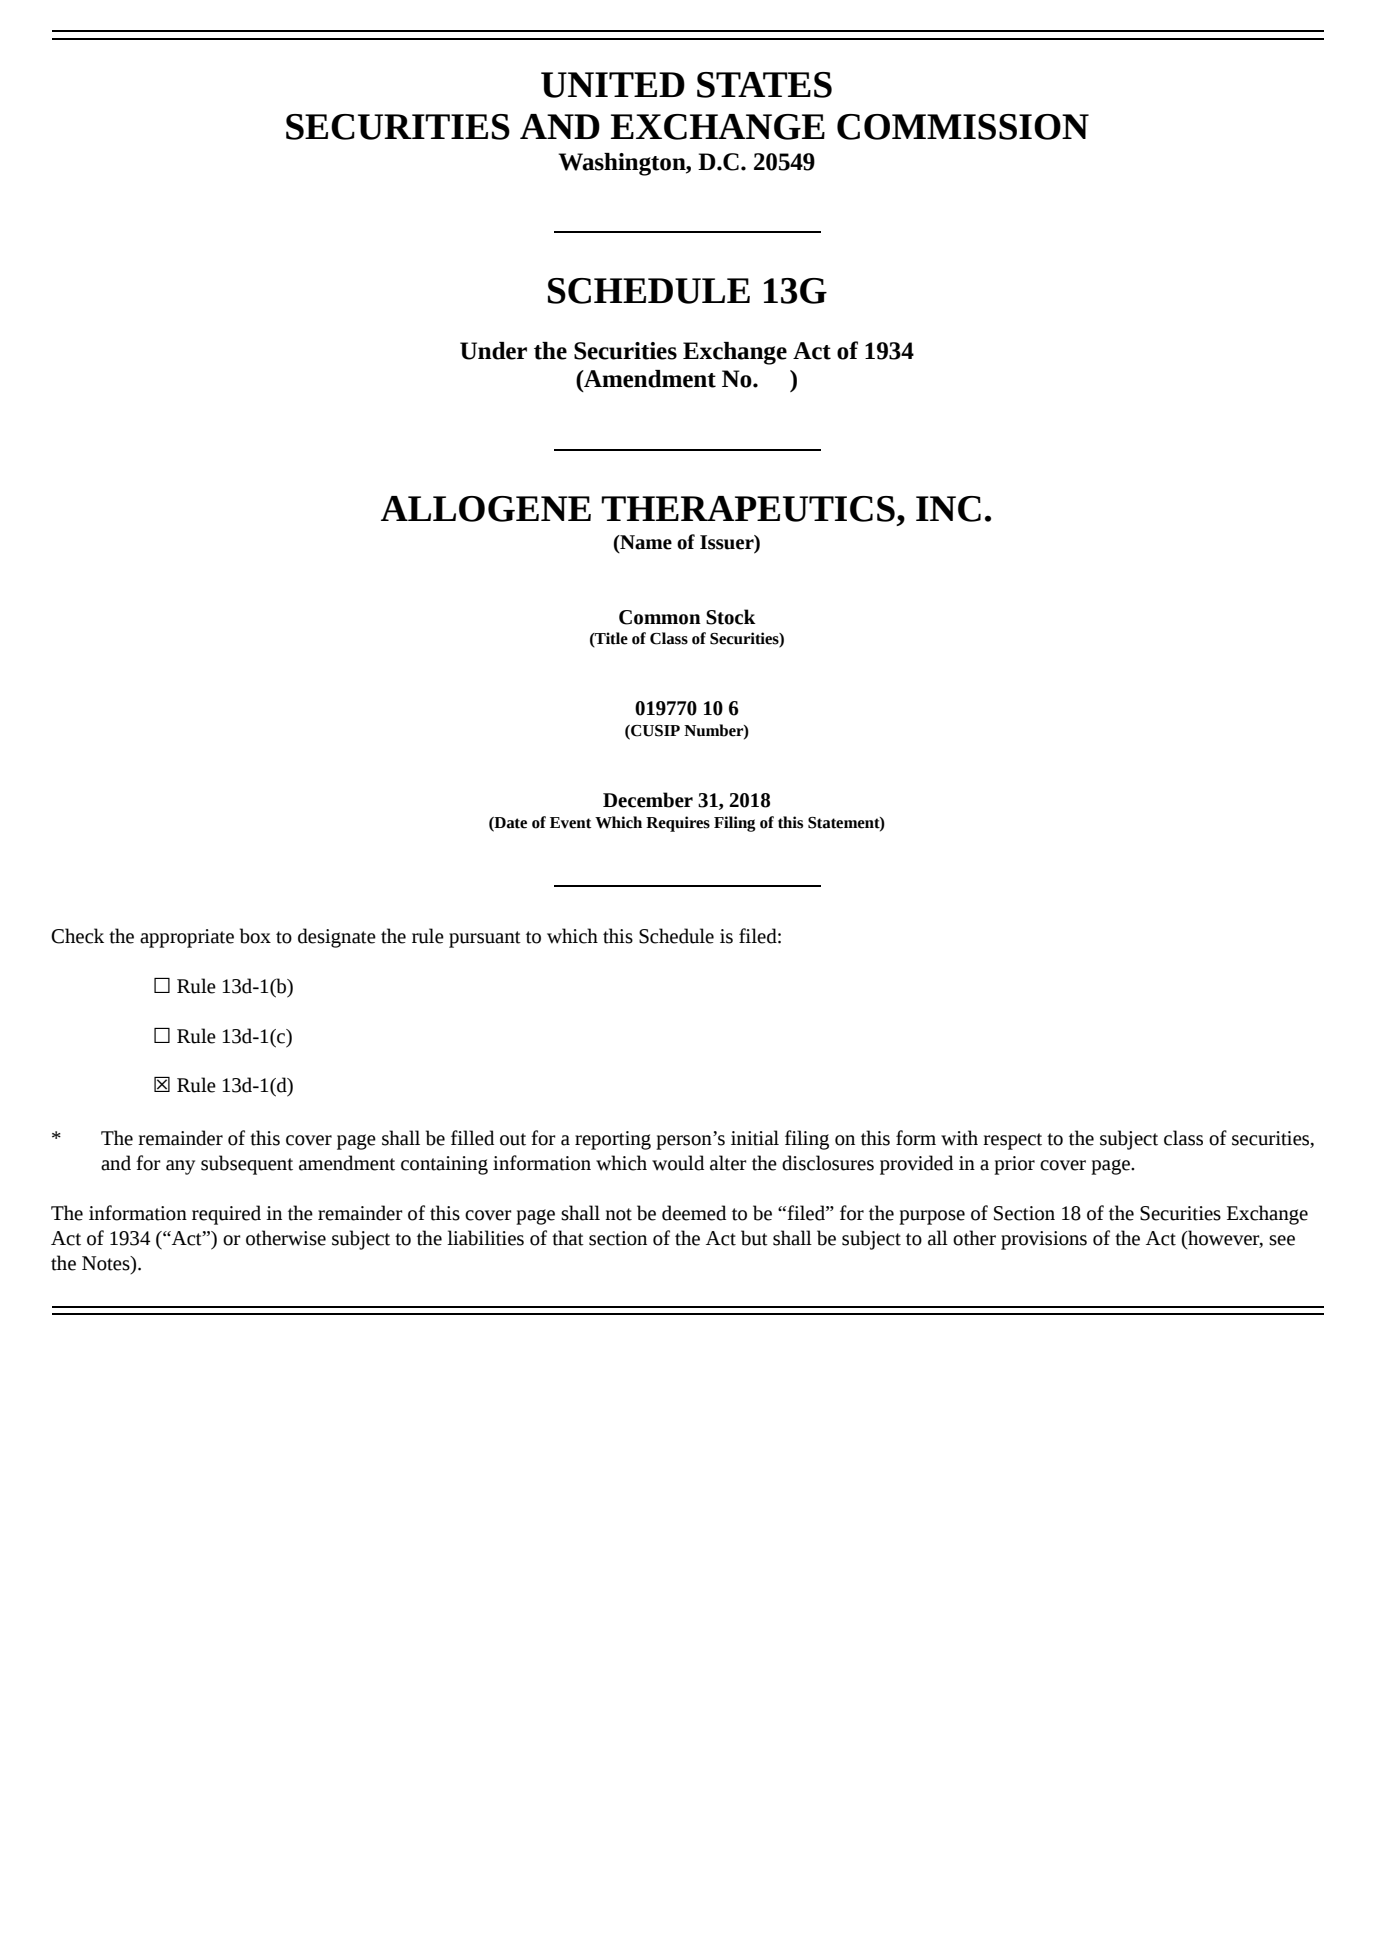 This document has width=1373, height=1942. I want to click on December, so click(648, 800).
